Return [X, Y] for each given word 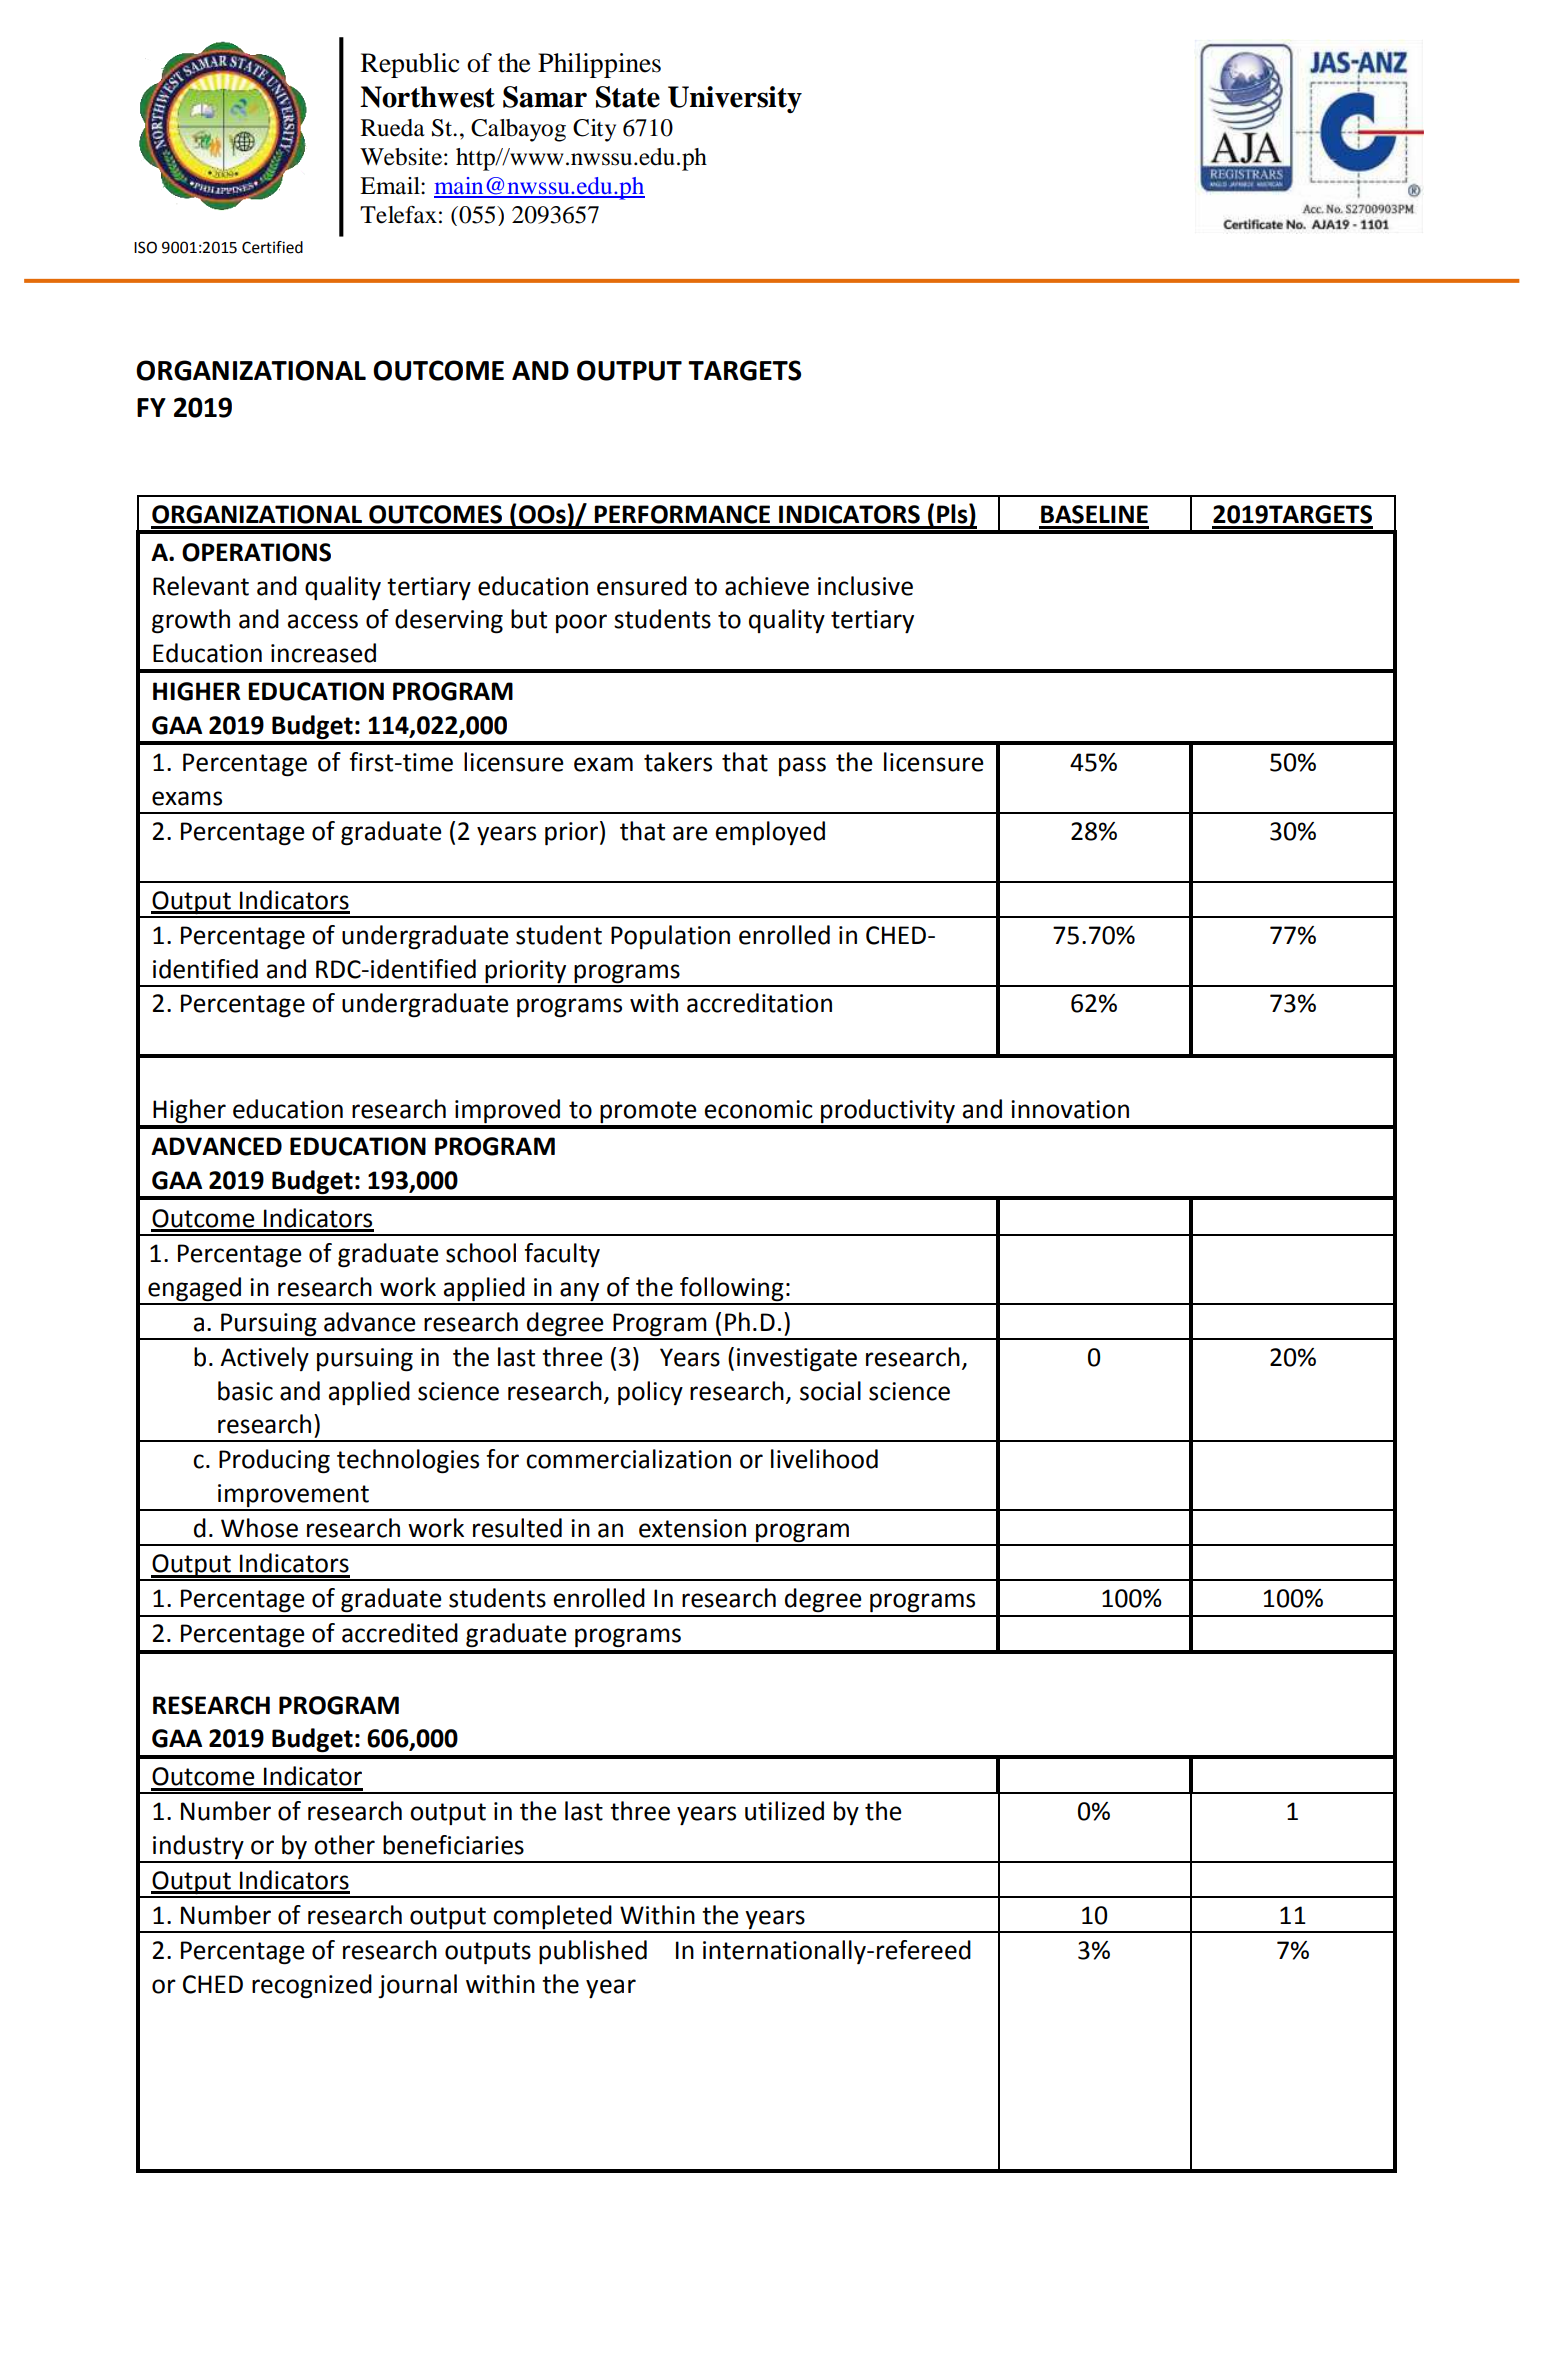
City [594, 130]
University [735, 99]
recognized [312, 1986]
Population [670, 937]
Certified [272, 247]
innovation [1070, 1109]
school [481, 1253]
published [593, 1952]
